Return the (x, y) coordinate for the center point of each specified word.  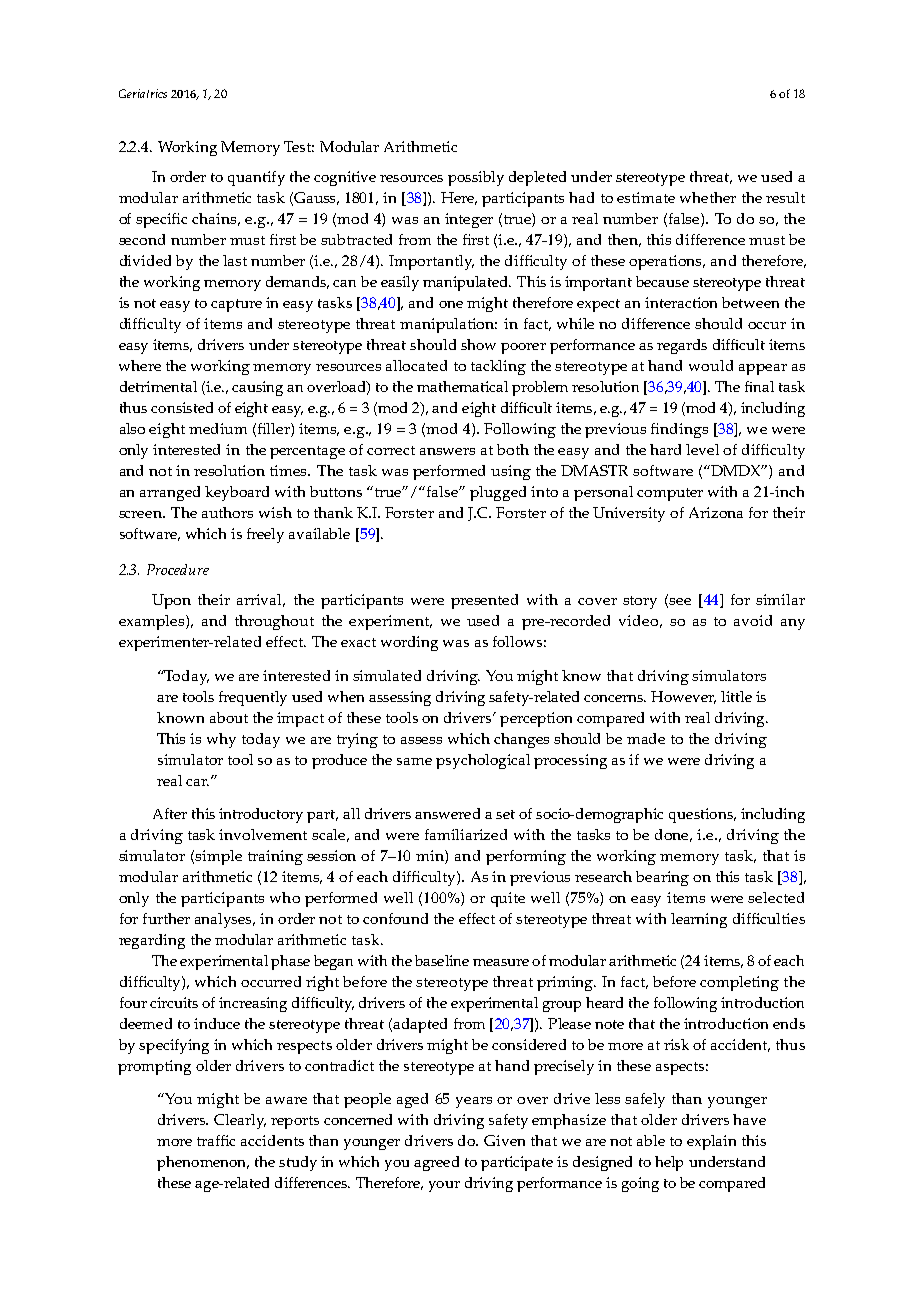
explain (711, 1142)
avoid (753, 620)
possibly (476, 178)
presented (484, 601)
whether (708, 197)
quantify (256, 178)
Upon (171, 601)
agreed (436, 1163)
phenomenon (203, 1163)
